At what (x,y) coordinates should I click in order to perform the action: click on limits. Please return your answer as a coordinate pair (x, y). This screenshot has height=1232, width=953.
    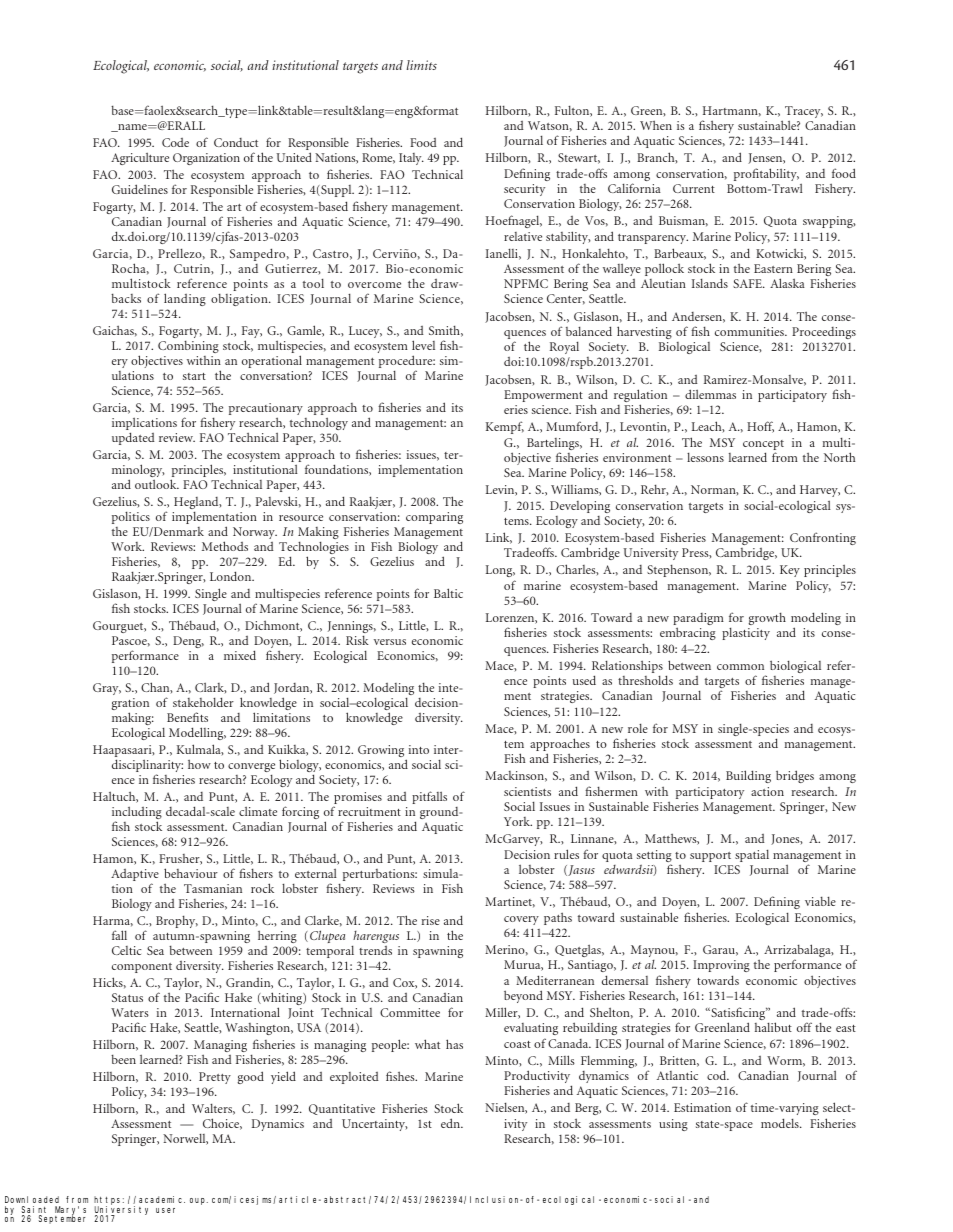
    Looking at the image, I should click on (422, 65).
